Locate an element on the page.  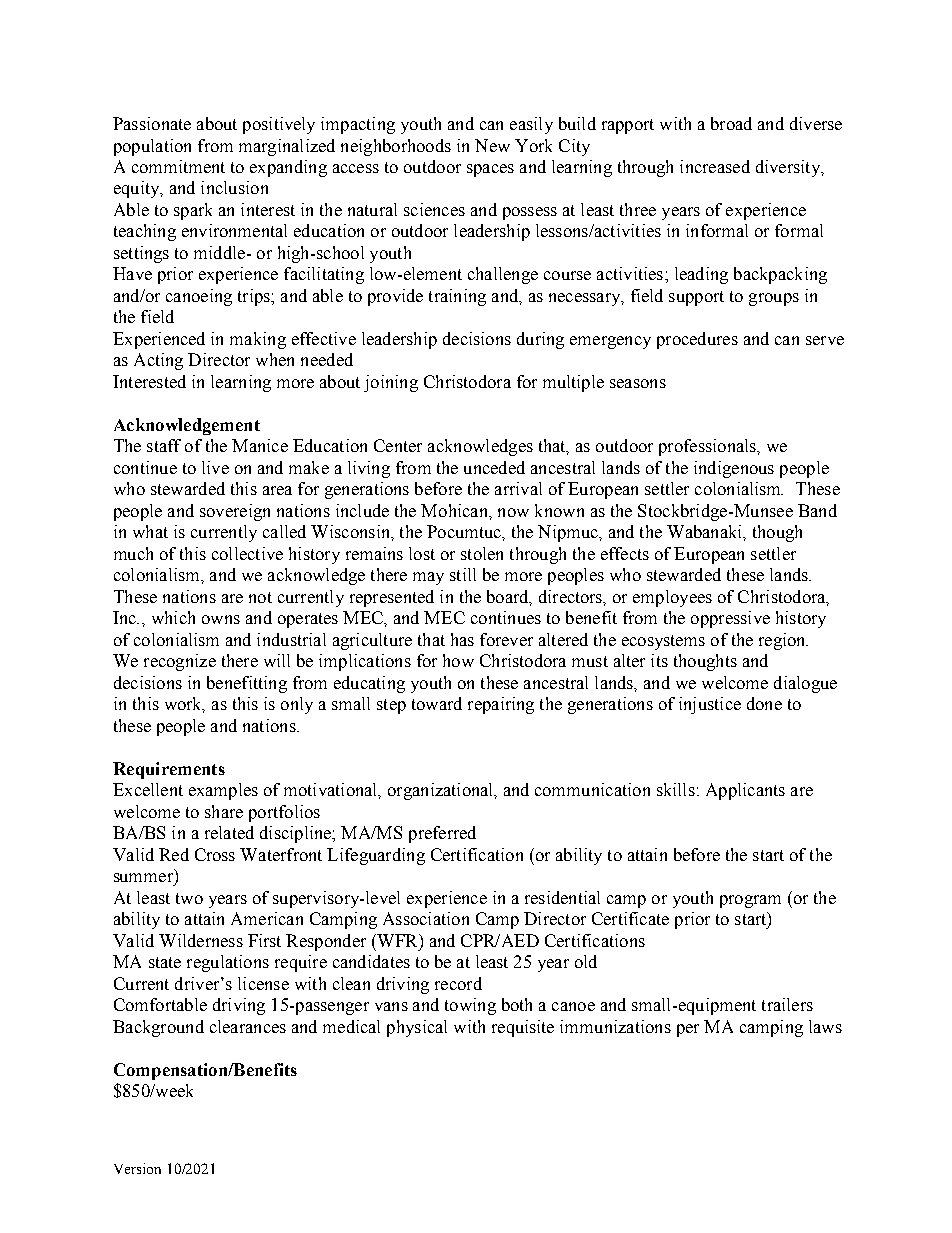
arrival is located at coordinates (518, 488).
